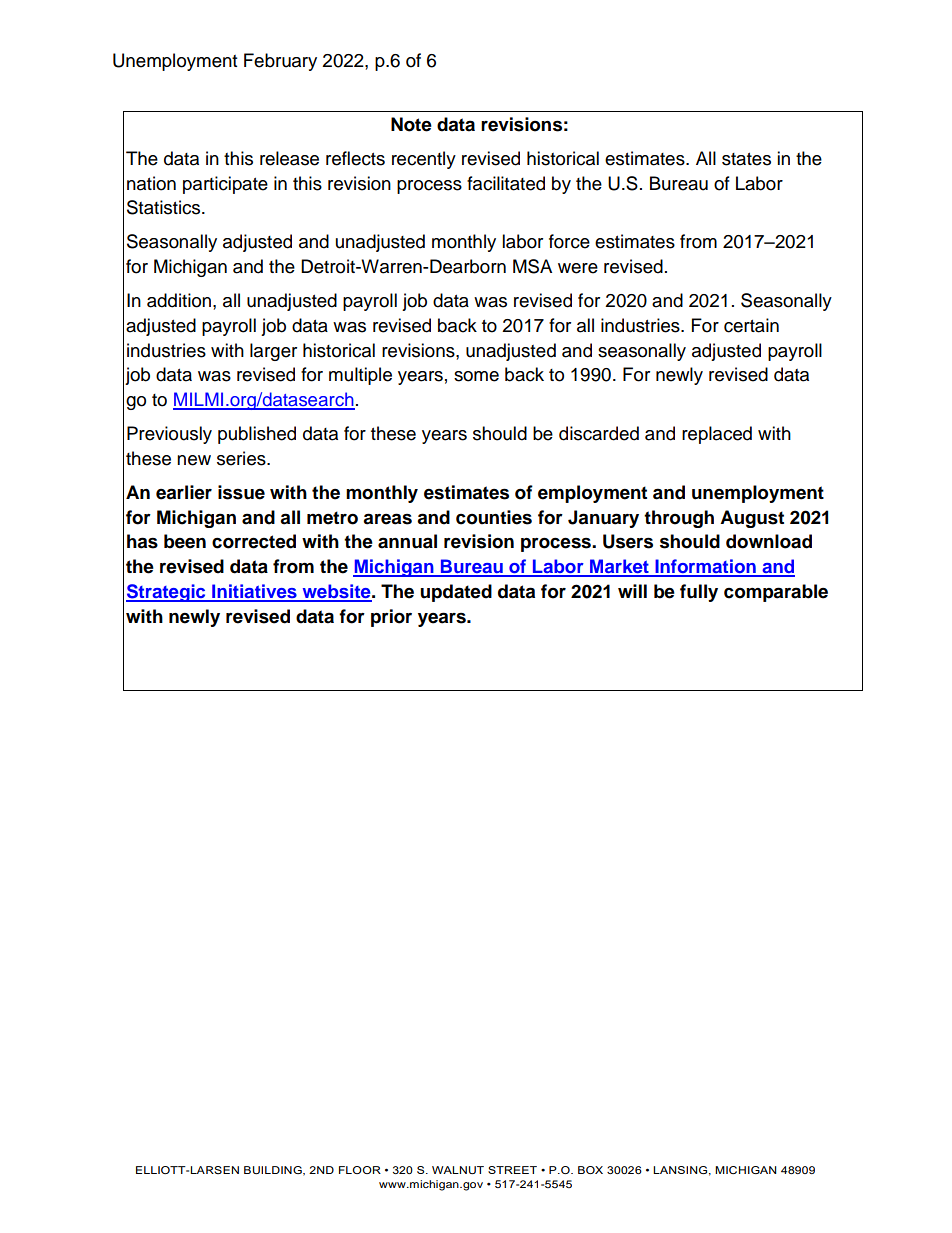  Describe the element at coordinates (456, 593) in the page. I see `updated` at that location.
